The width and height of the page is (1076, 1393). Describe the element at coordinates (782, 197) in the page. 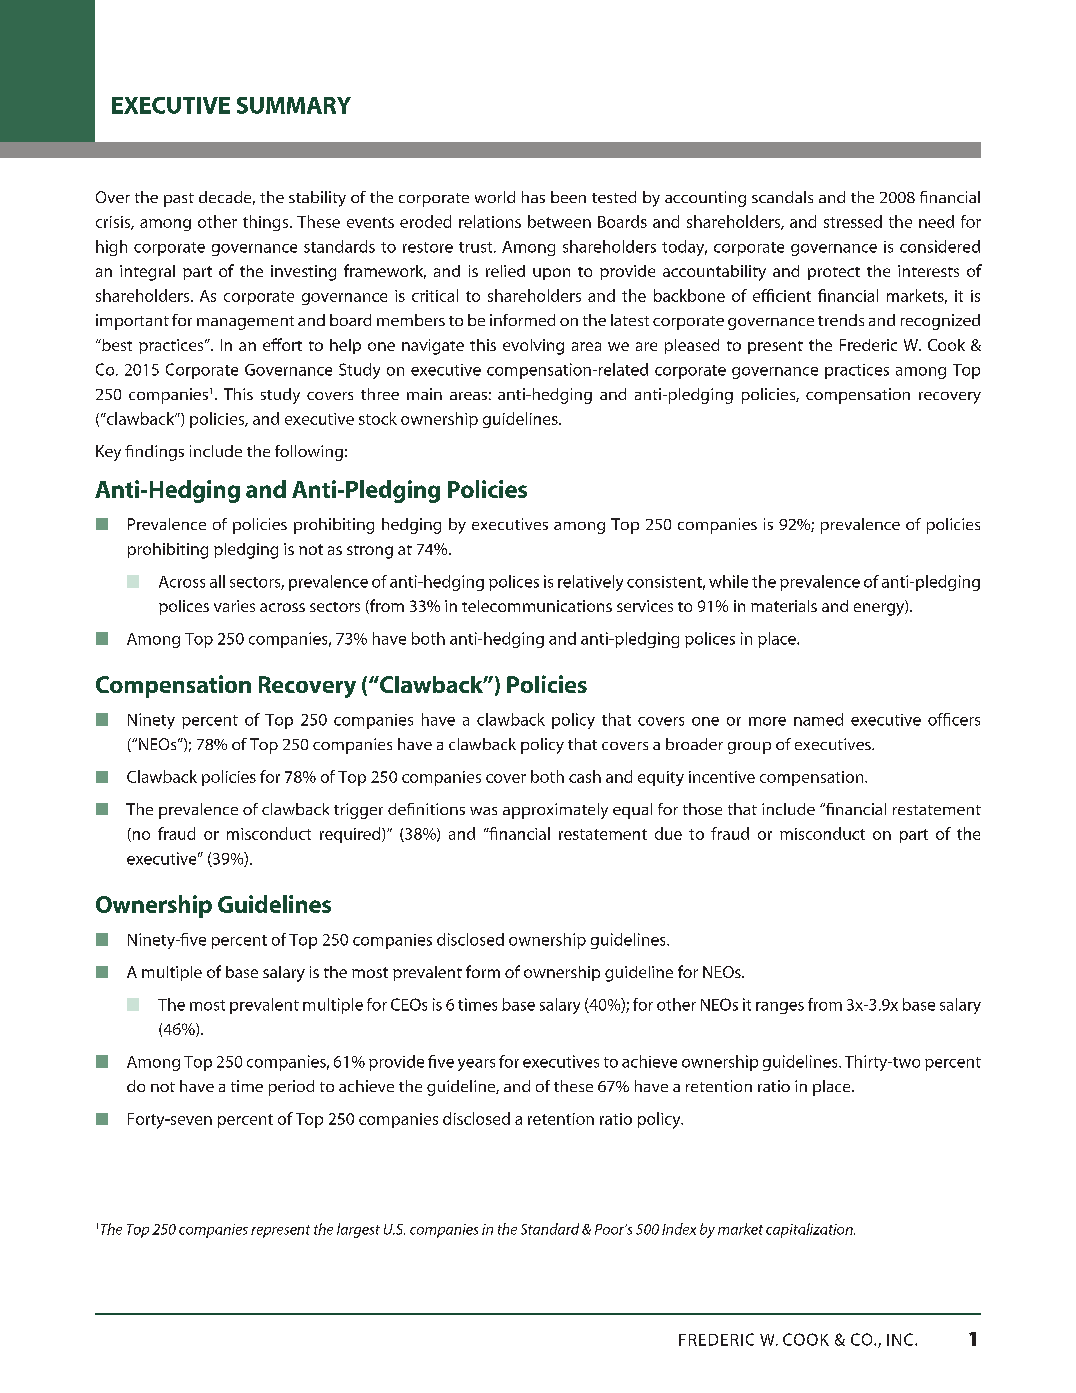

I see `scandals` at that location.
